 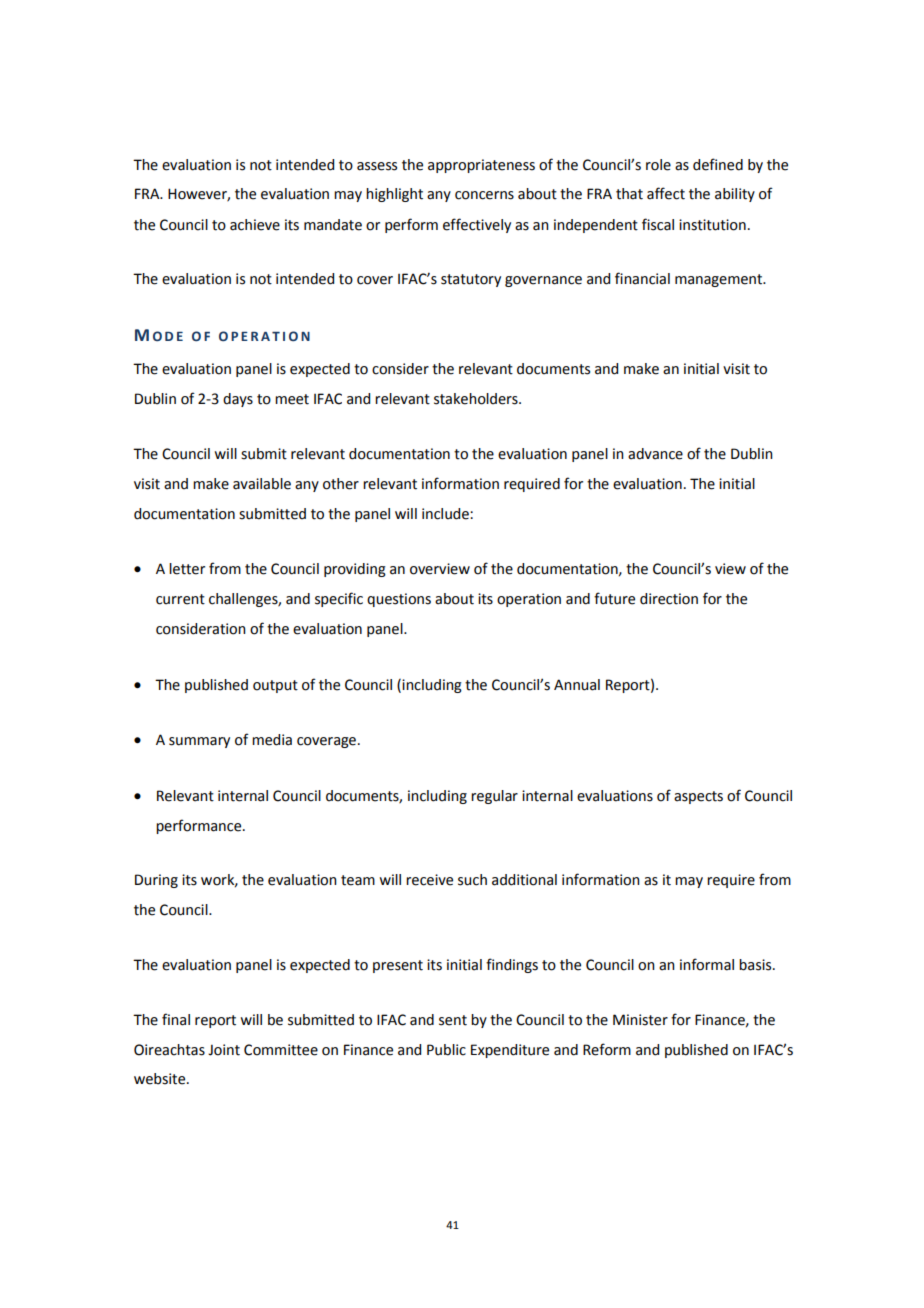 I want to click on summary, so click(x=199, y=742).
